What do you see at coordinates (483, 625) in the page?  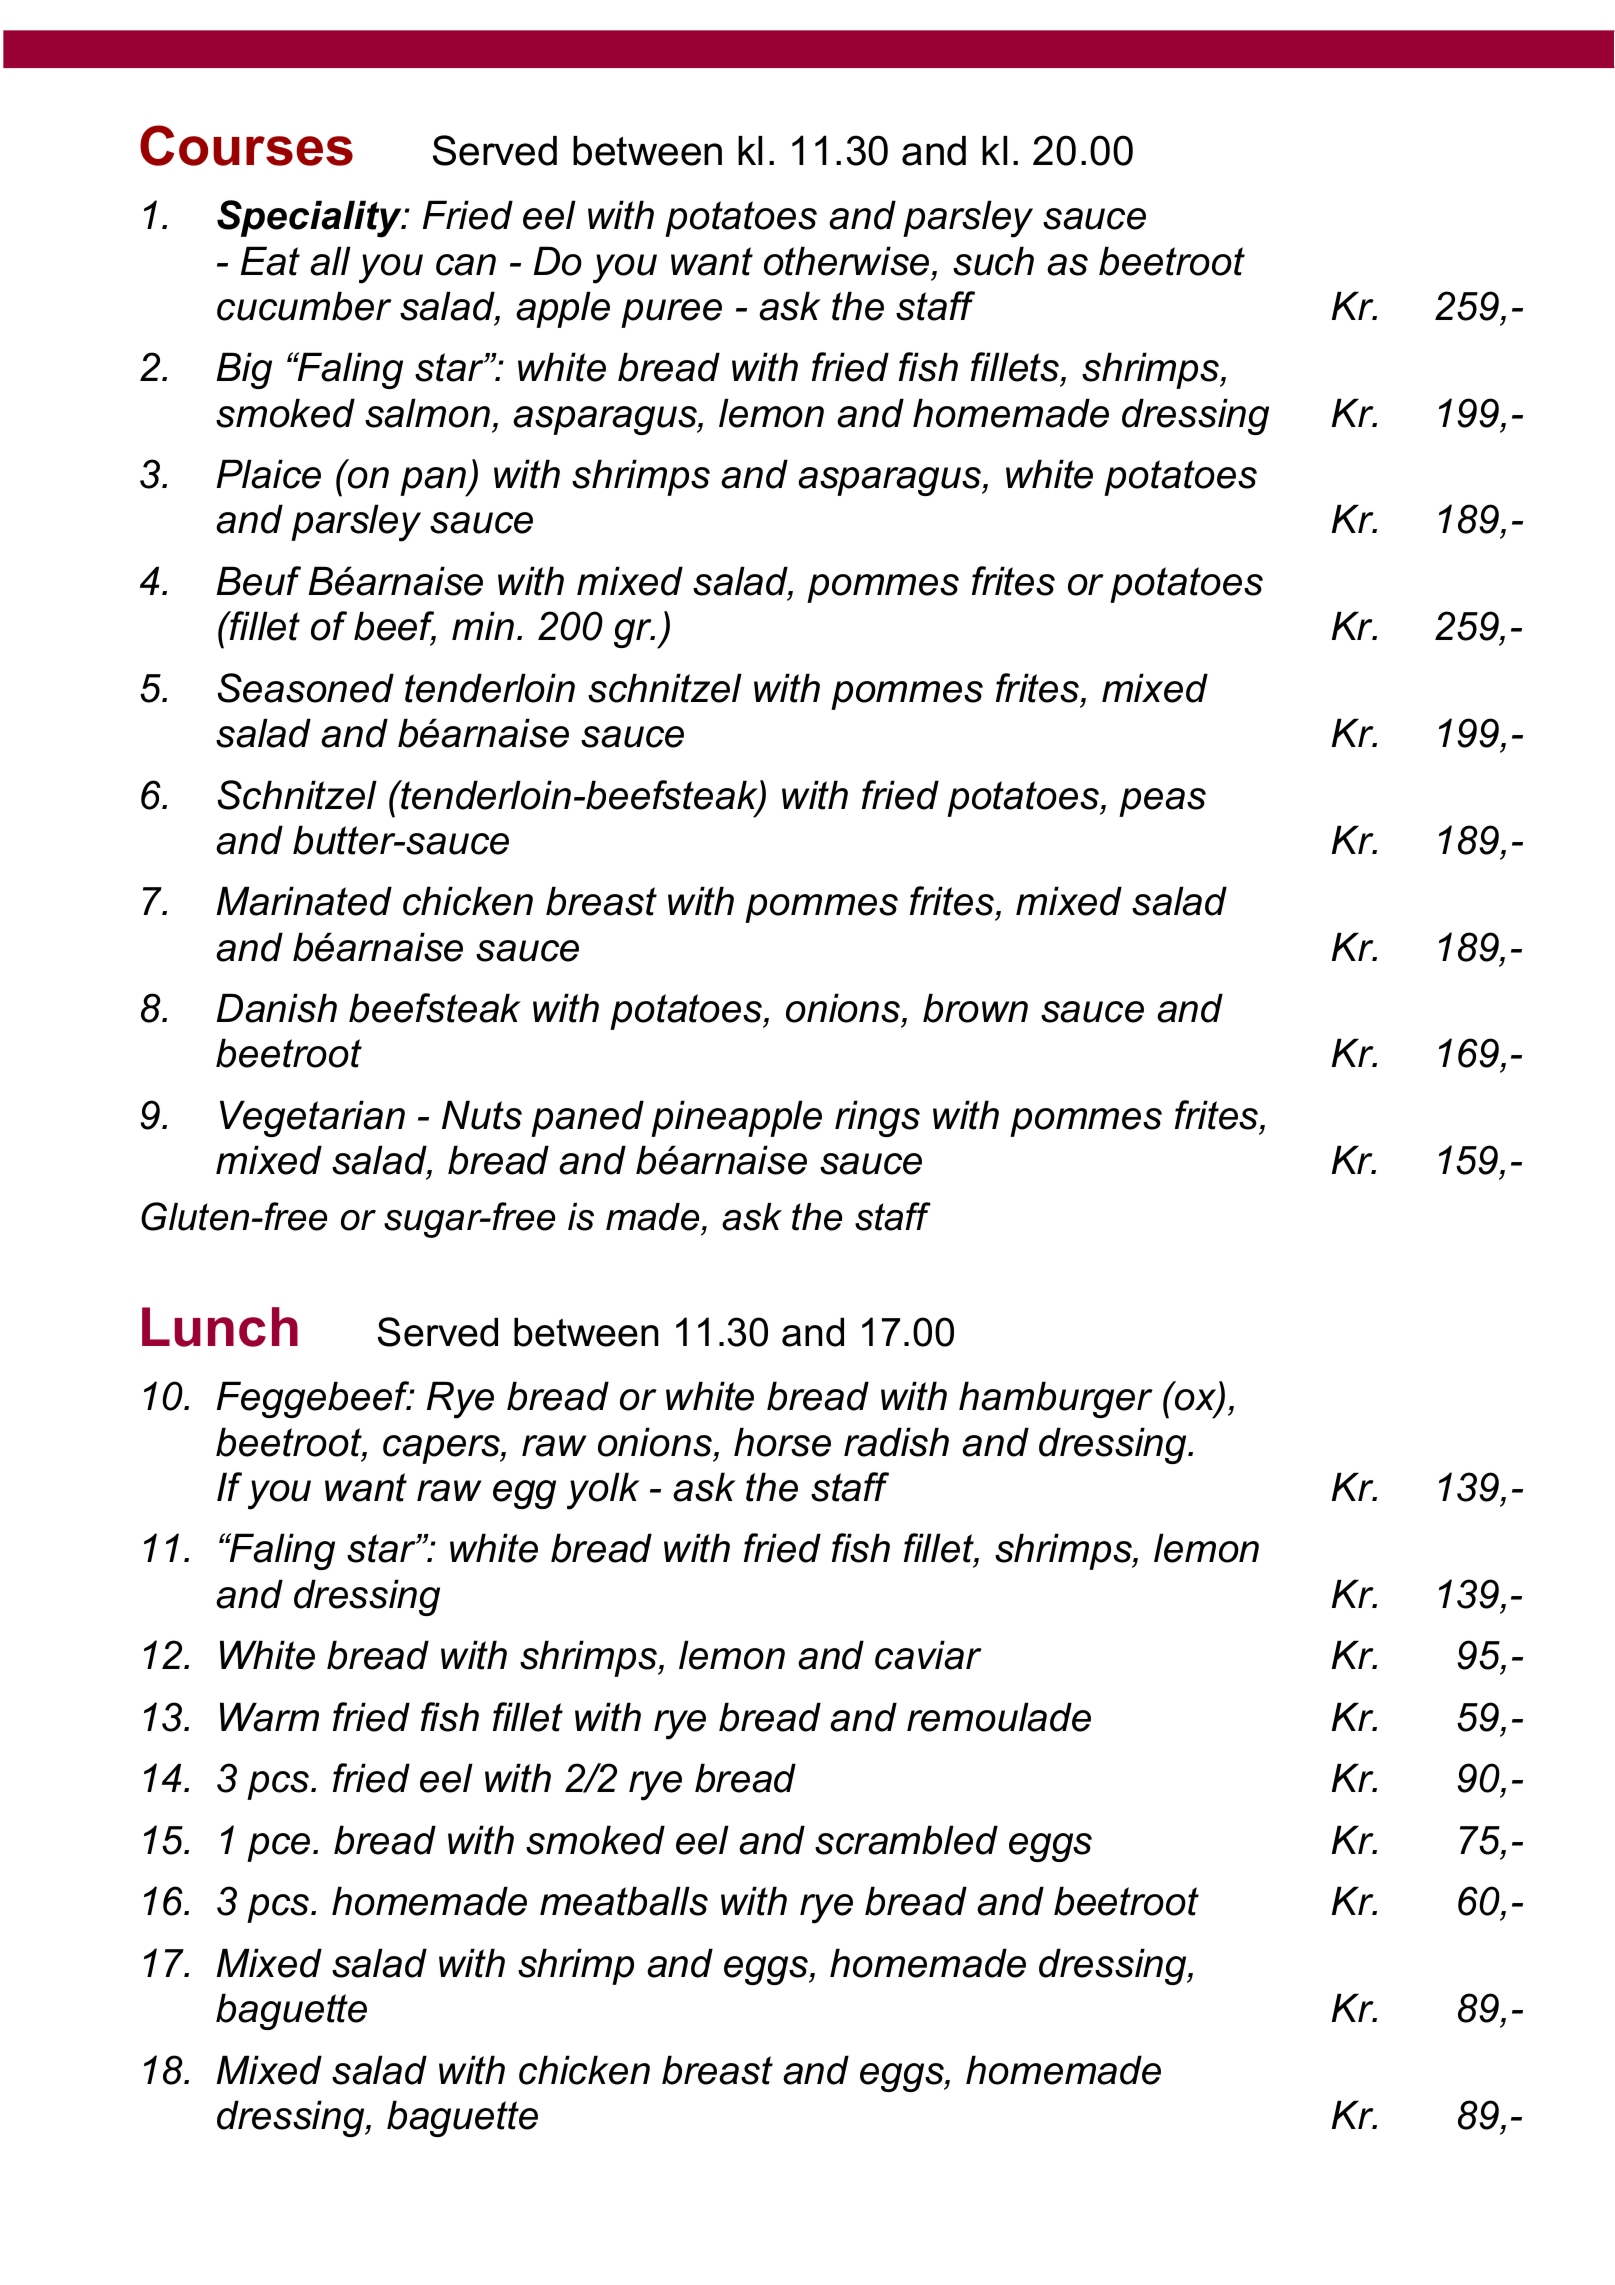 I see `min` at bounding box center [483, 625].
